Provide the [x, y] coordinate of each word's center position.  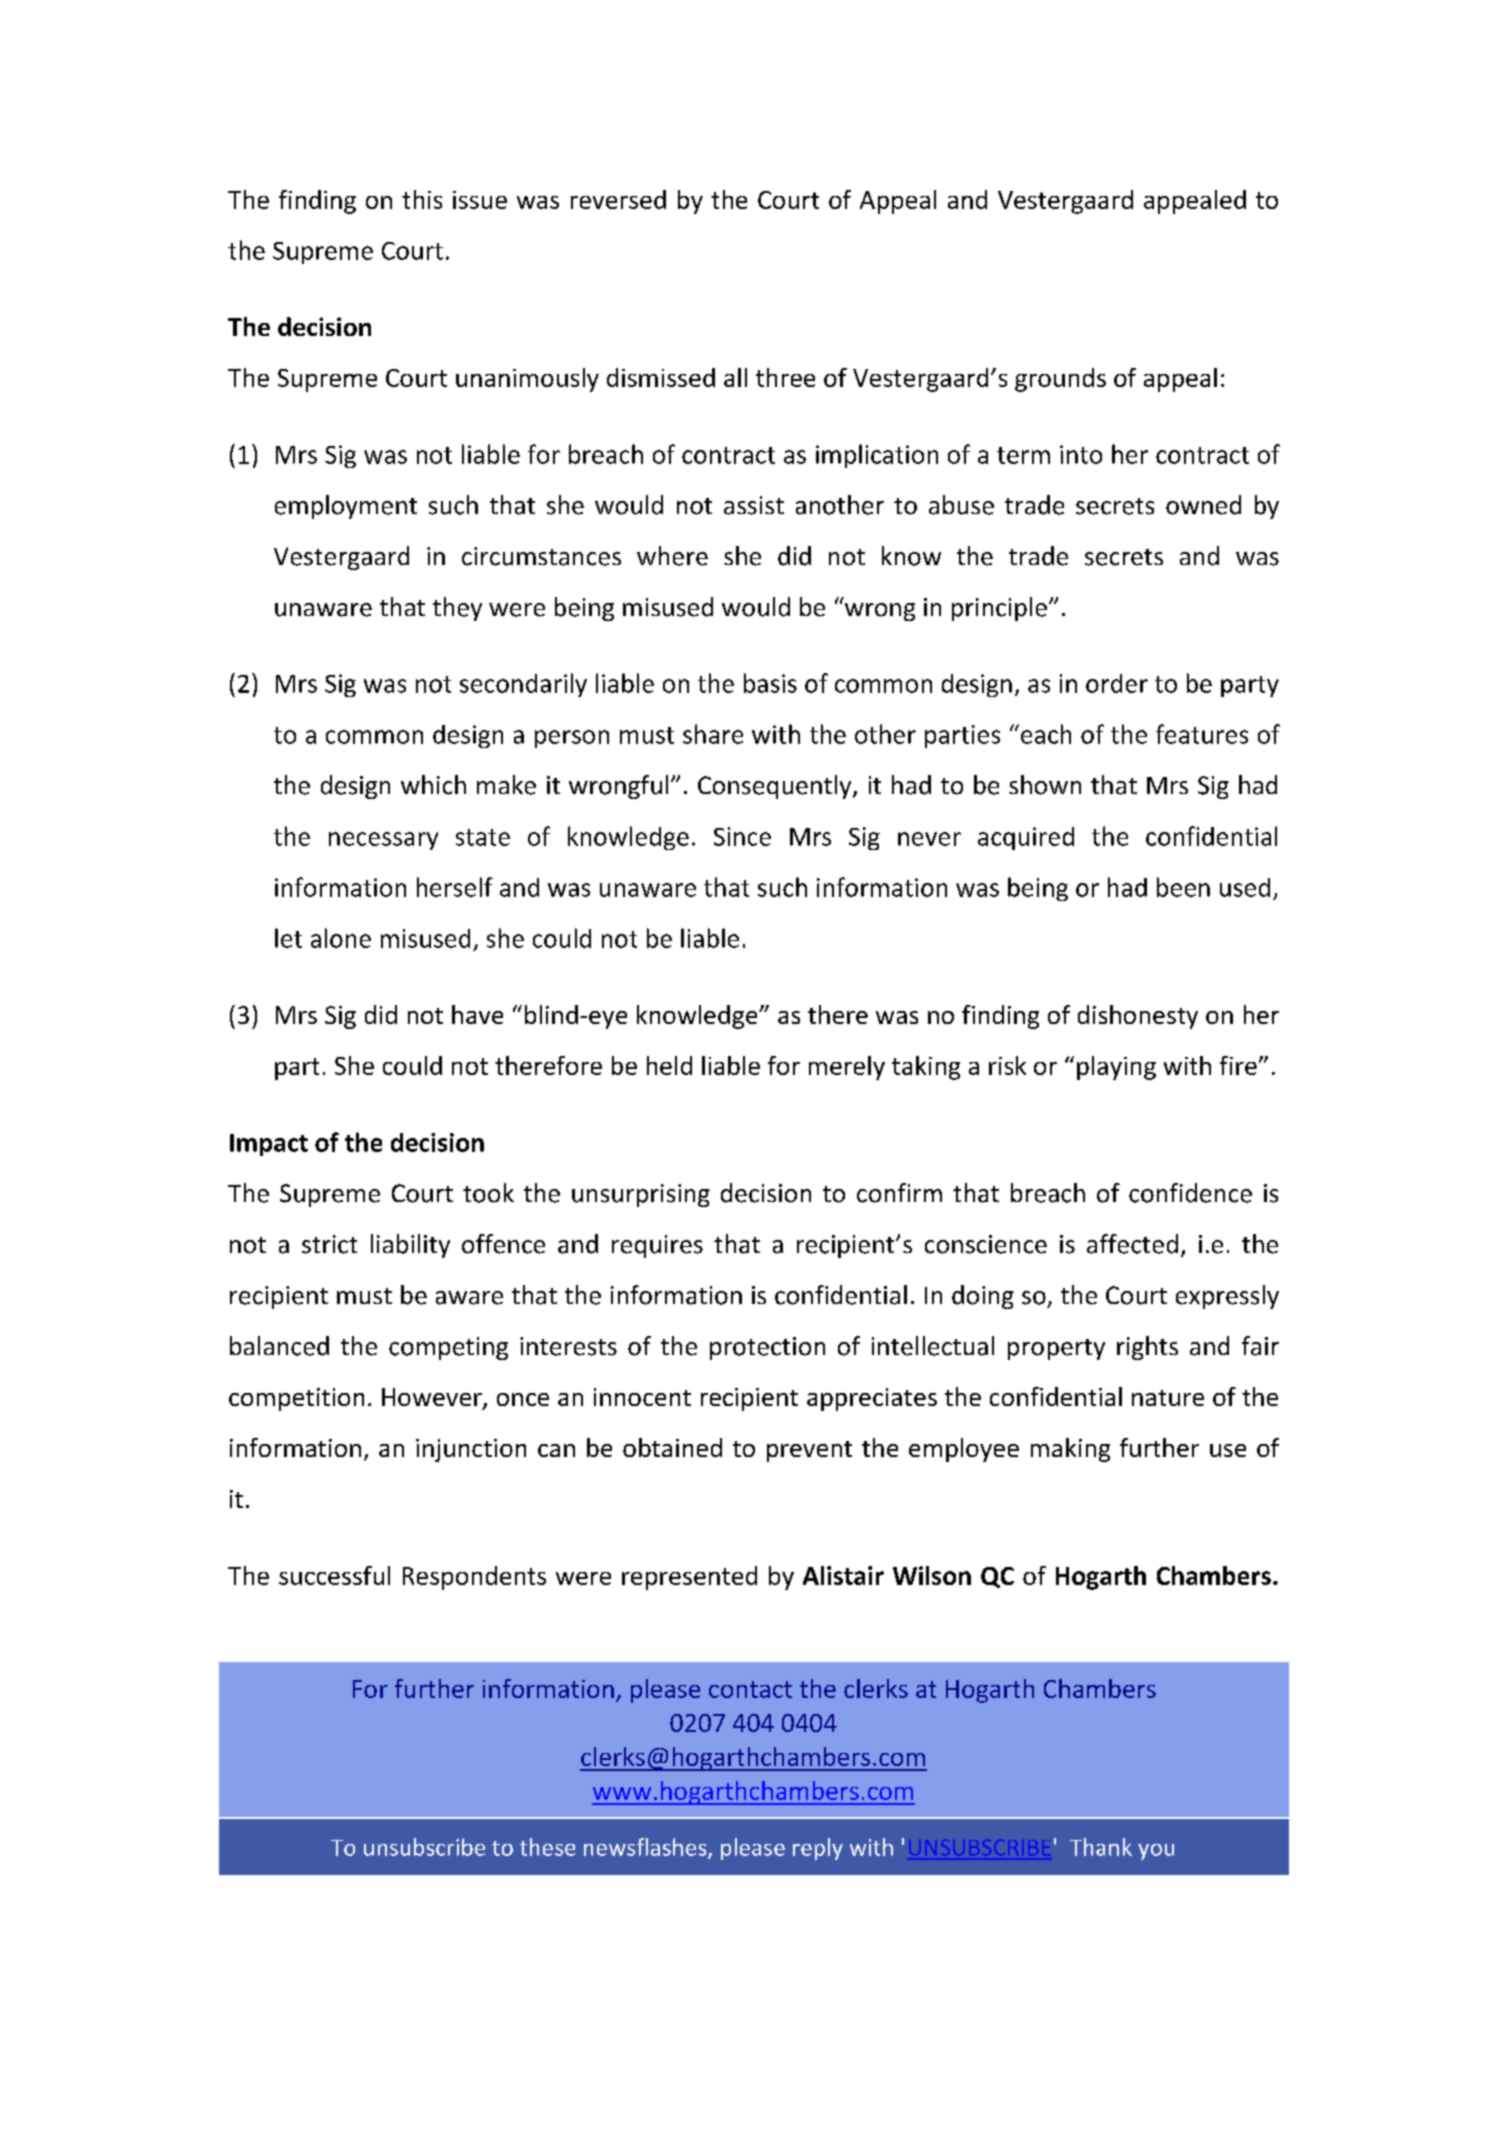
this [422, 199]
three [785, 377]
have [477, 1014]
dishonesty [1138, 1017]
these [547, 1847]
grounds [1060, 380]
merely [847, 1068]
